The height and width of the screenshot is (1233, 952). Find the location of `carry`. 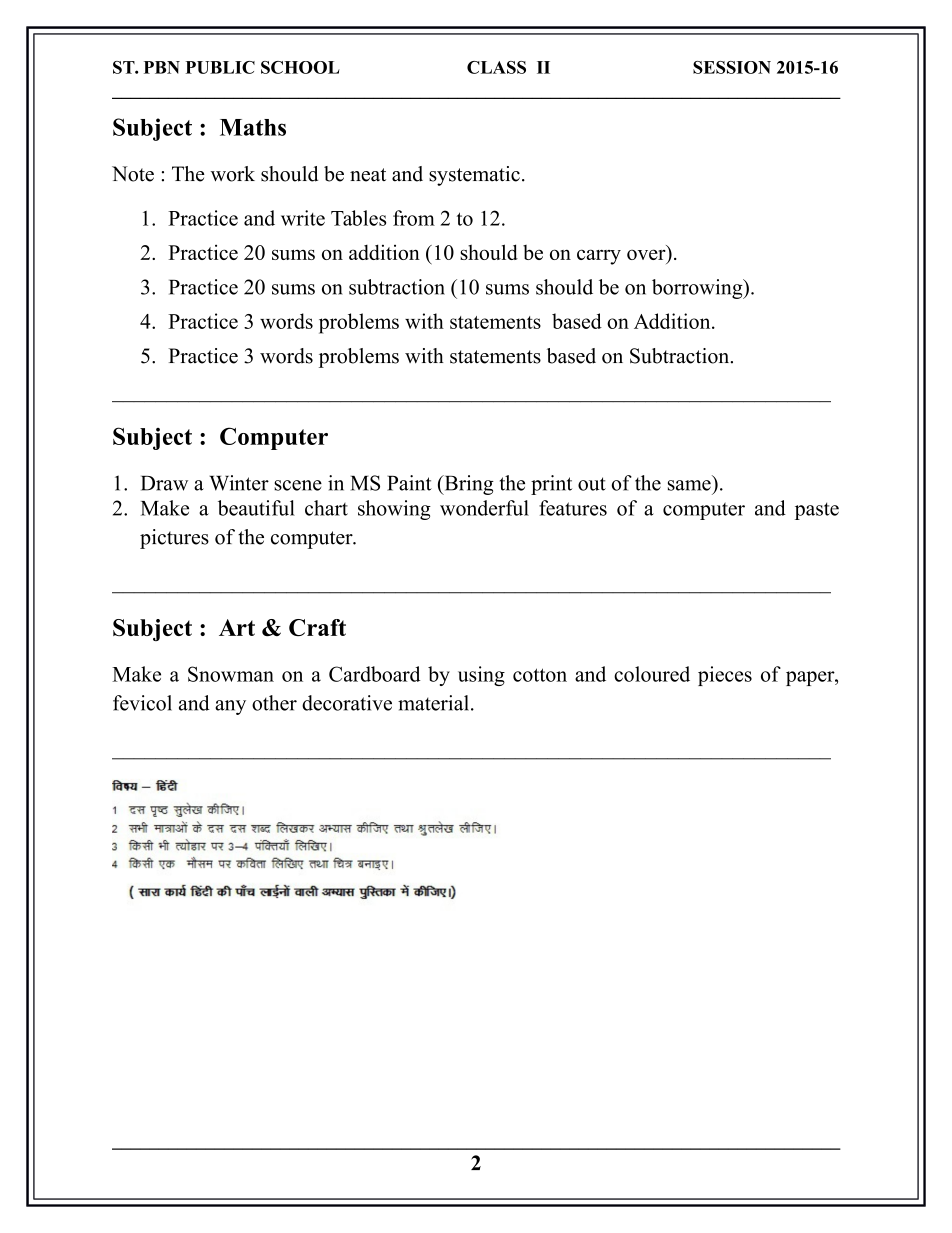

carry is located at coordinates (599, 257).
